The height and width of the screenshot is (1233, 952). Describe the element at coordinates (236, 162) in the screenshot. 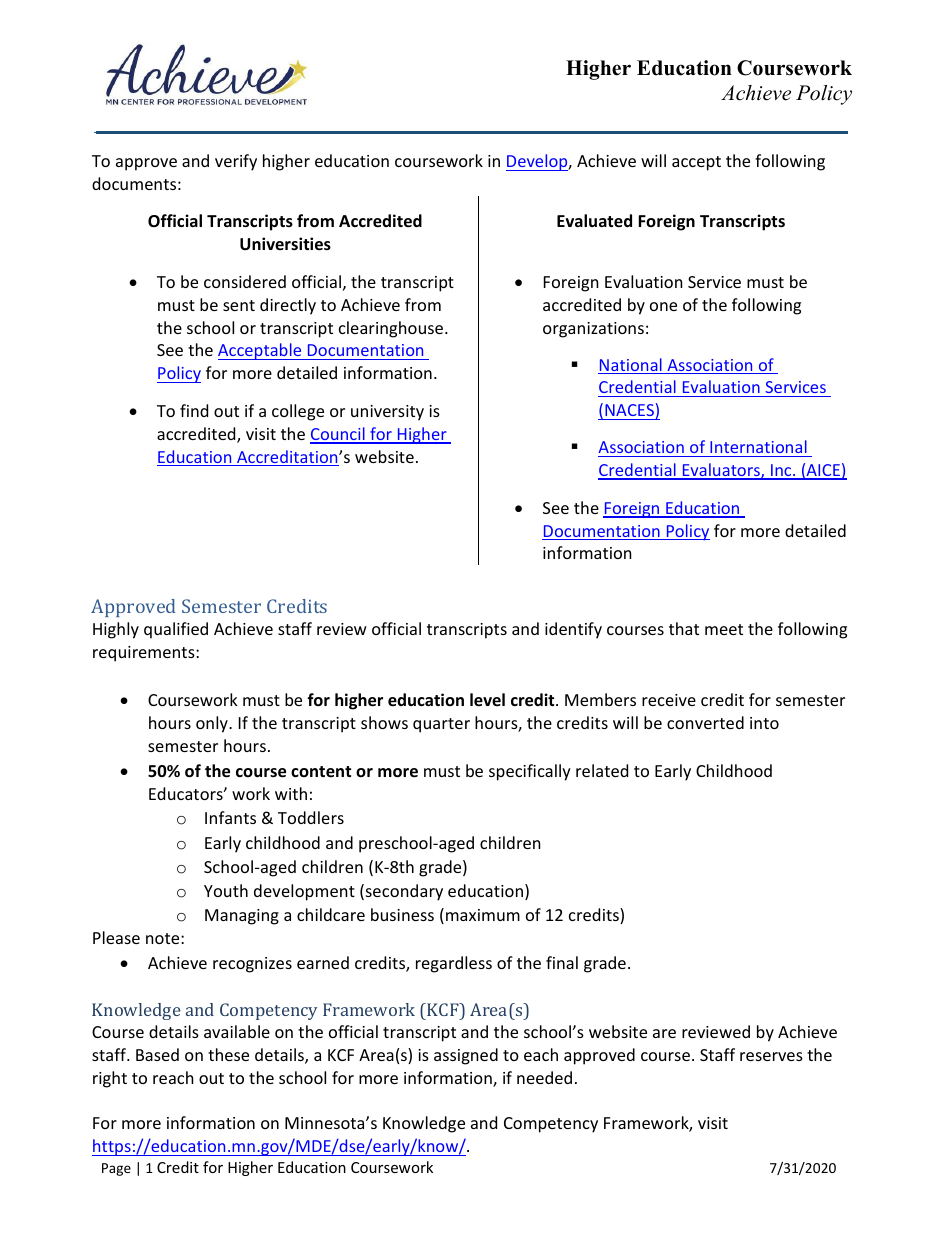

I see `verify` at that location.
